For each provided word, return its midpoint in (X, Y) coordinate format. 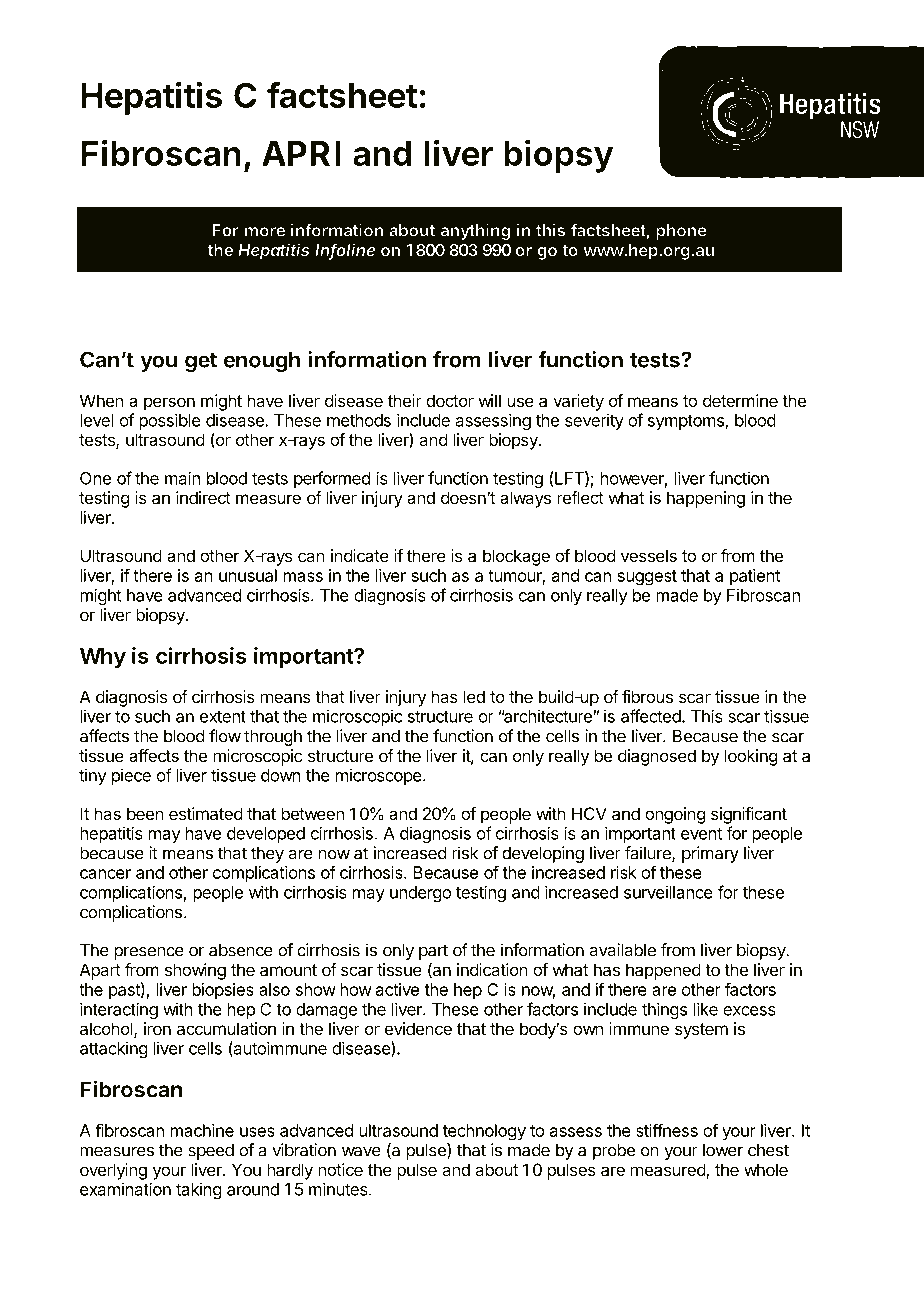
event (701, 834)
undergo (420, 894)
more (265, 232)
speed (211, 1151)
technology (484, 1132)
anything (475, 231)
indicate (360, 555)
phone (681, 232)
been (145, 813)
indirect (203, 497)
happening (706, 499)
